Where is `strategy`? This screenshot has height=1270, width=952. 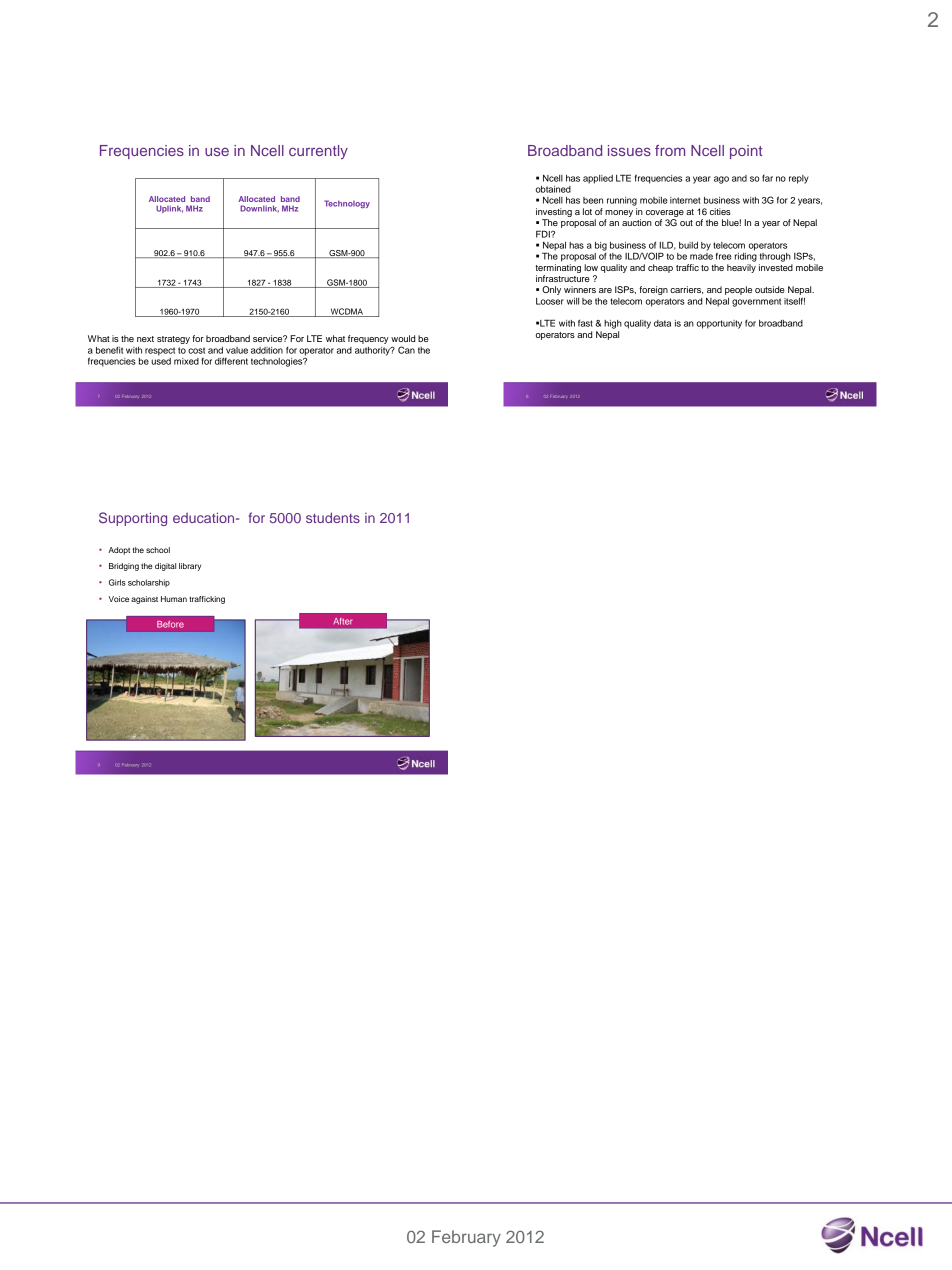 strategy is located at coordinates (173, 340).
